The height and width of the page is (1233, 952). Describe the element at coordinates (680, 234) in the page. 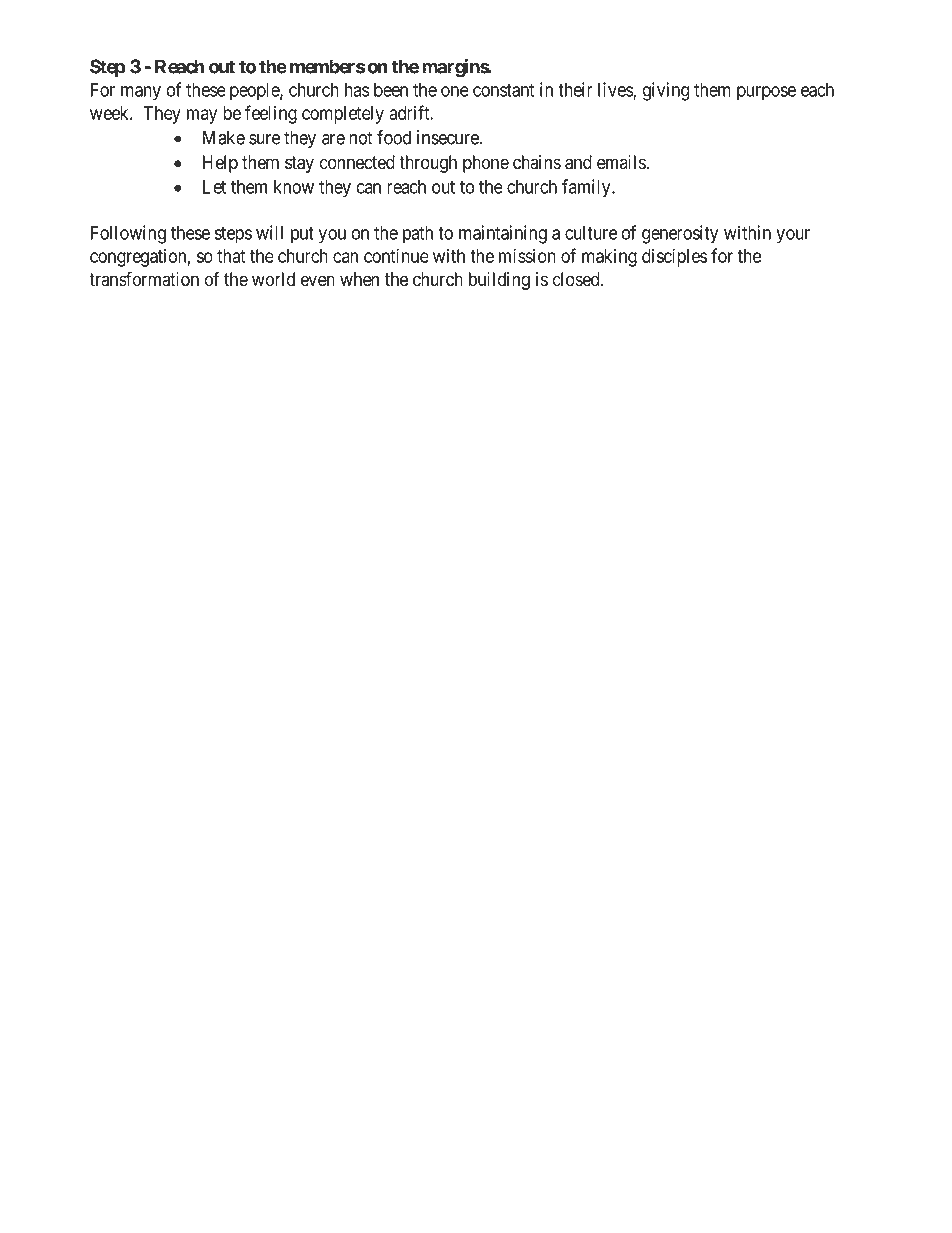

I see `generosity` at that location.
